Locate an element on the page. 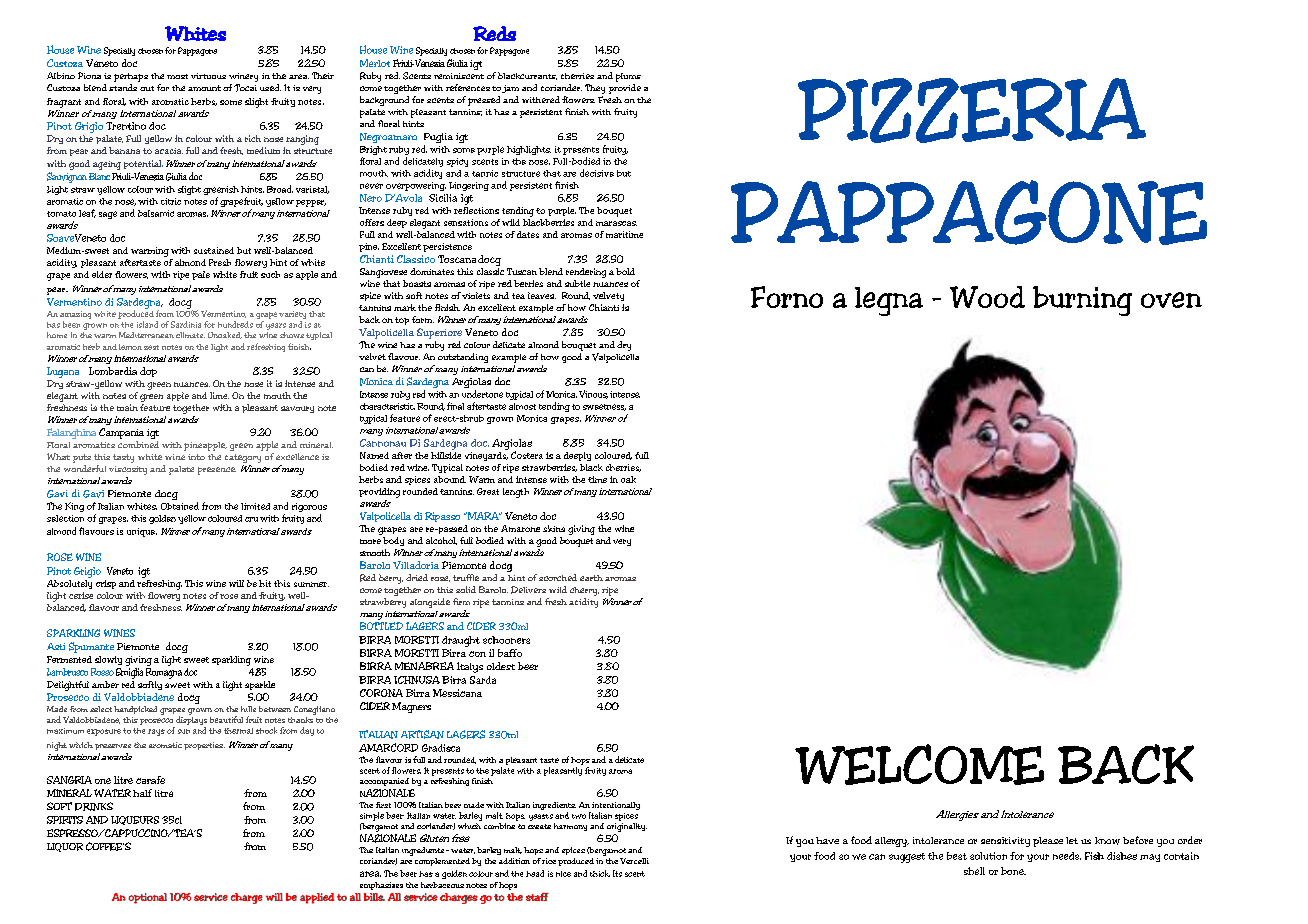 This image has height=924, width=1308. amount is located at coordinates (204, 88).
